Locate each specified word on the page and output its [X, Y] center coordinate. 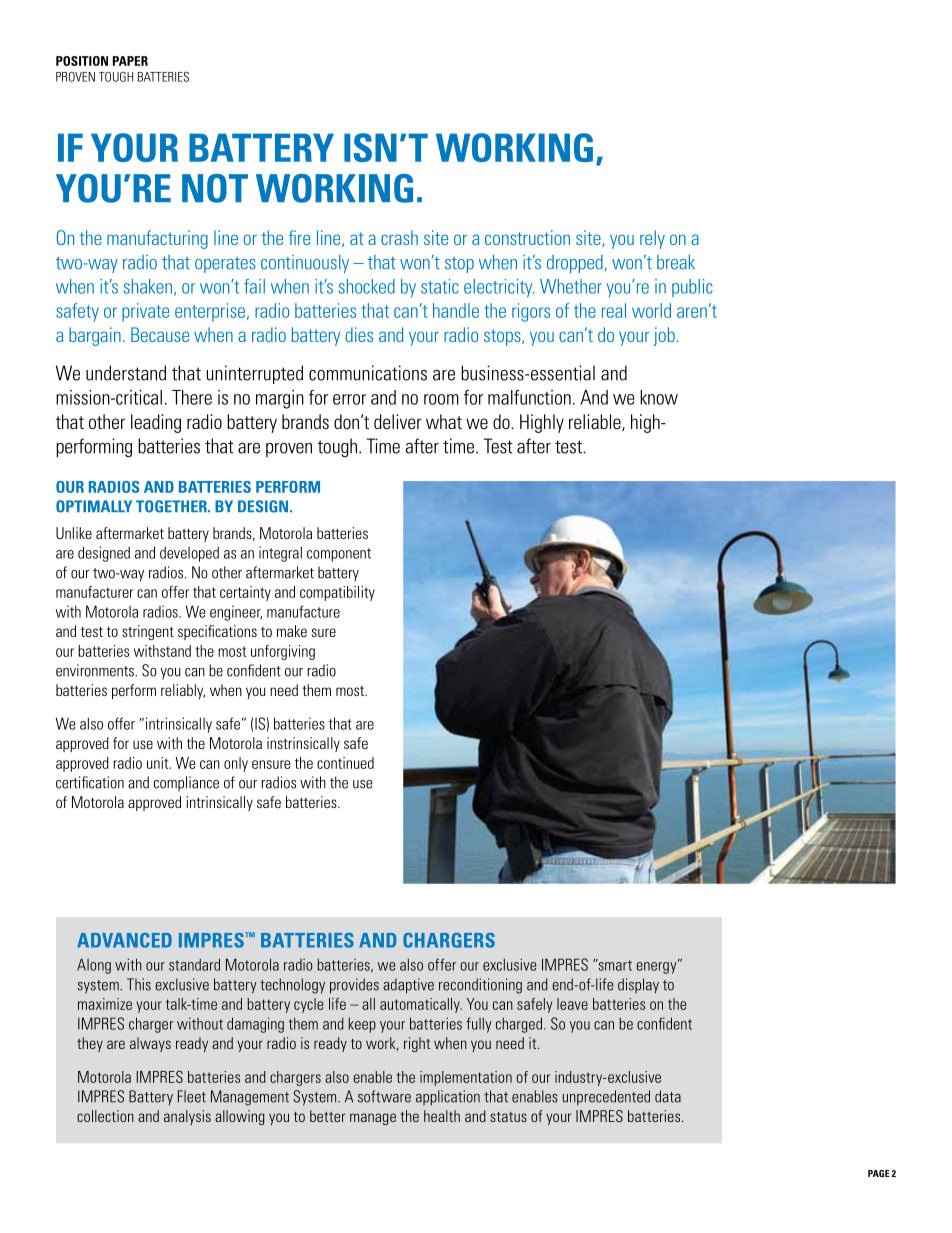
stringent [148, 632]
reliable [596, 422]
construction [527, 237]
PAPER [130, 61]
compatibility [337, 593]
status [508, 1117]
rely [652, 239]
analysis [187, 1117]
